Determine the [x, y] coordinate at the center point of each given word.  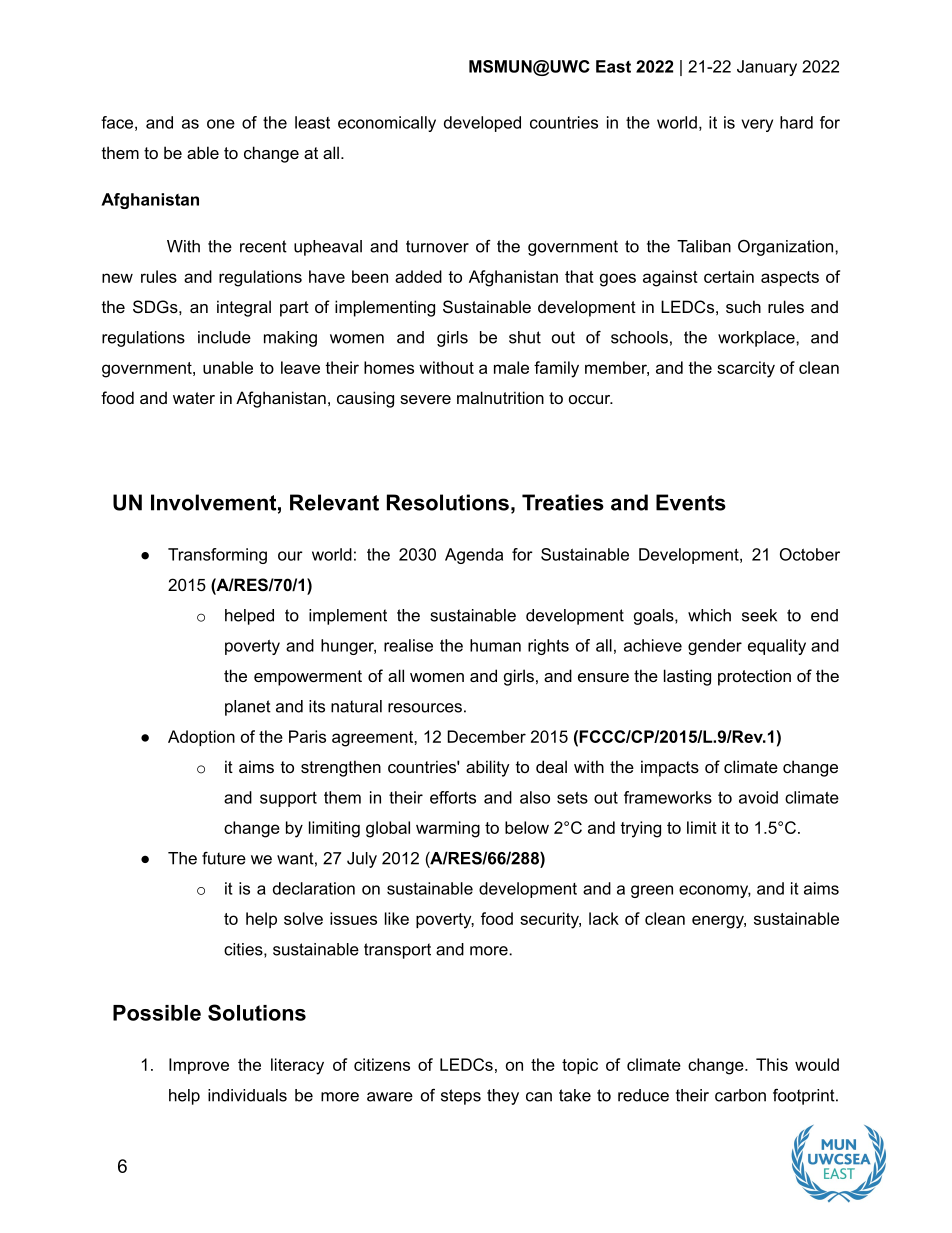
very [757, 125]
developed [482, 124]
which [709, 615]
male [511, 367]
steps [461, 1097]
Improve [199, 1066]
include [224, 337]
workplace [757, 339]
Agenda [474, 556]
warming [448, 829]
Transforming [217, 556]
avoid [758, 797]
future [224, 858]
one [221, 124]
